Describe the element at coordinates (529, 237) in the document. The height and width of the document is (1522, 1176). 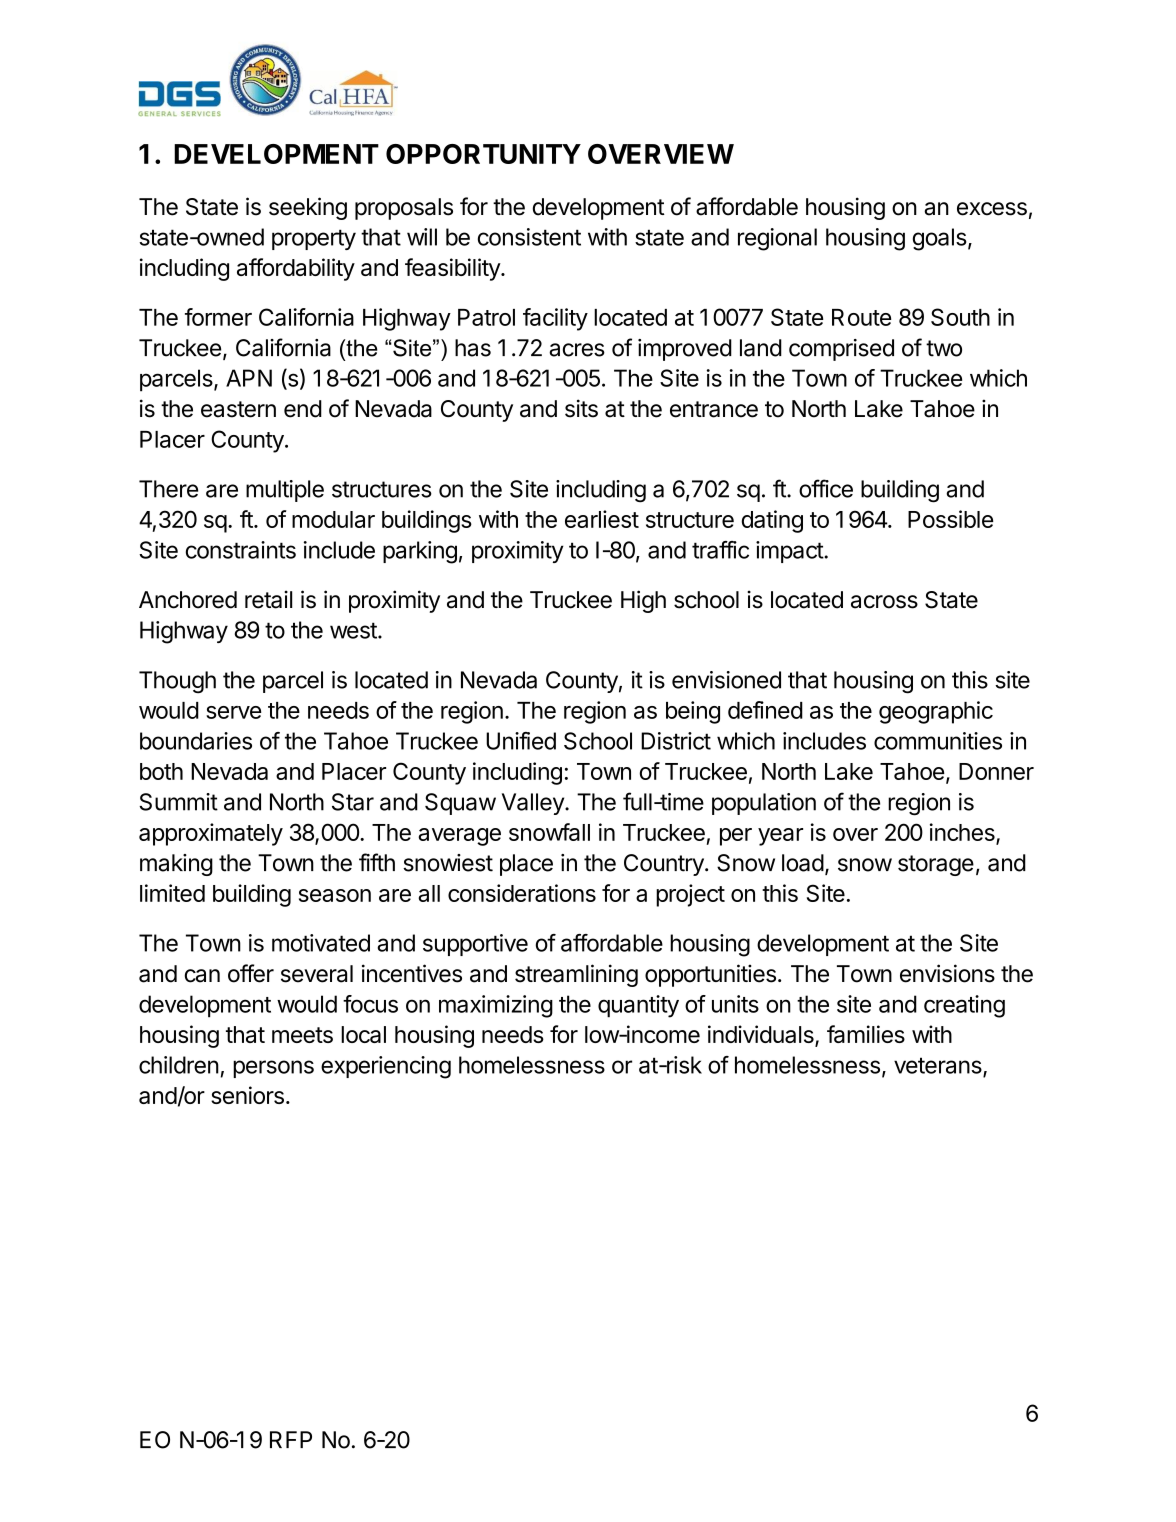
I see `consistent` at that location.
